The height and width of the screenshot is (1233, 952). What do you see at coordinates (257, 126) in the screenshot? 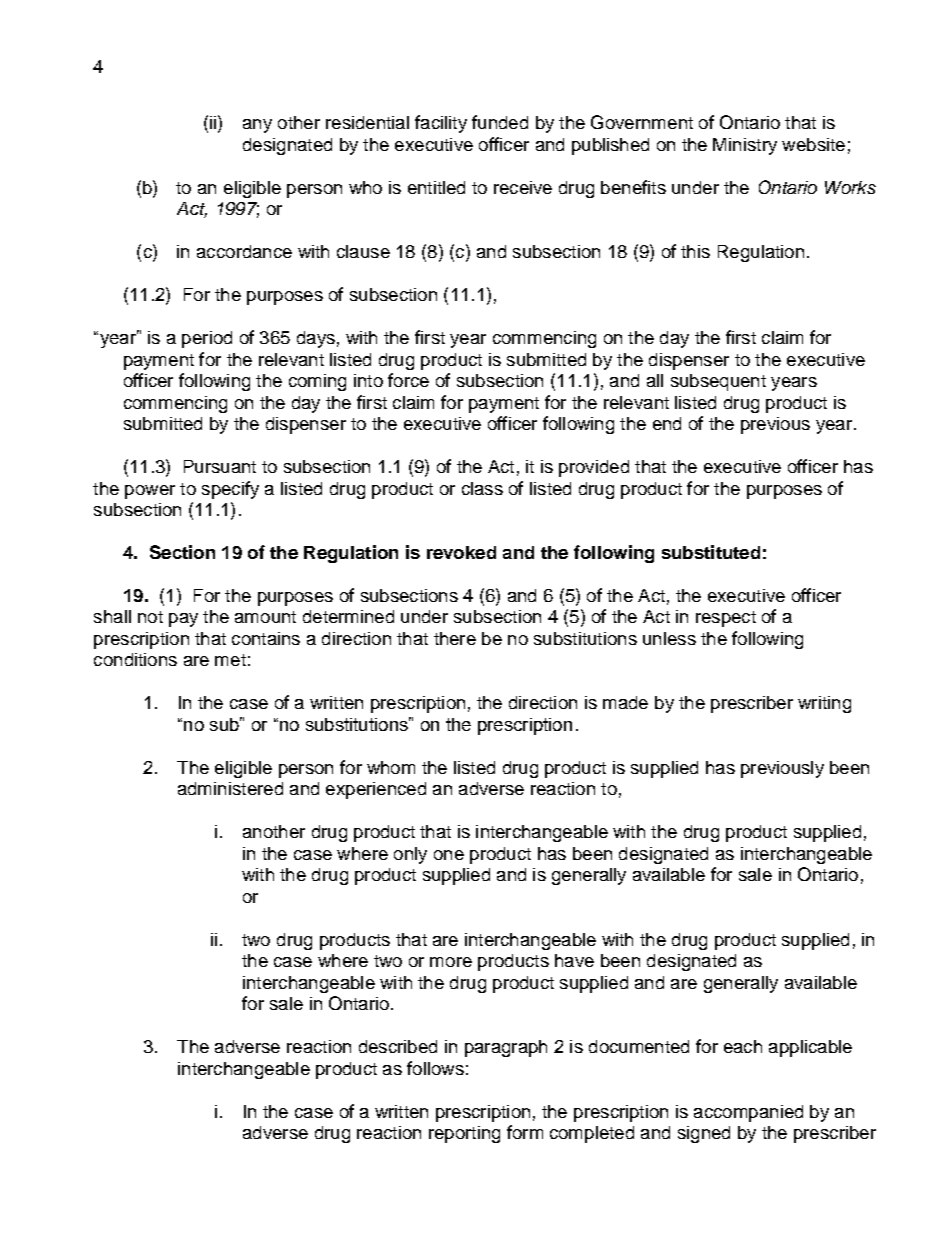
I see `any` at bounding box center [257, 126].
